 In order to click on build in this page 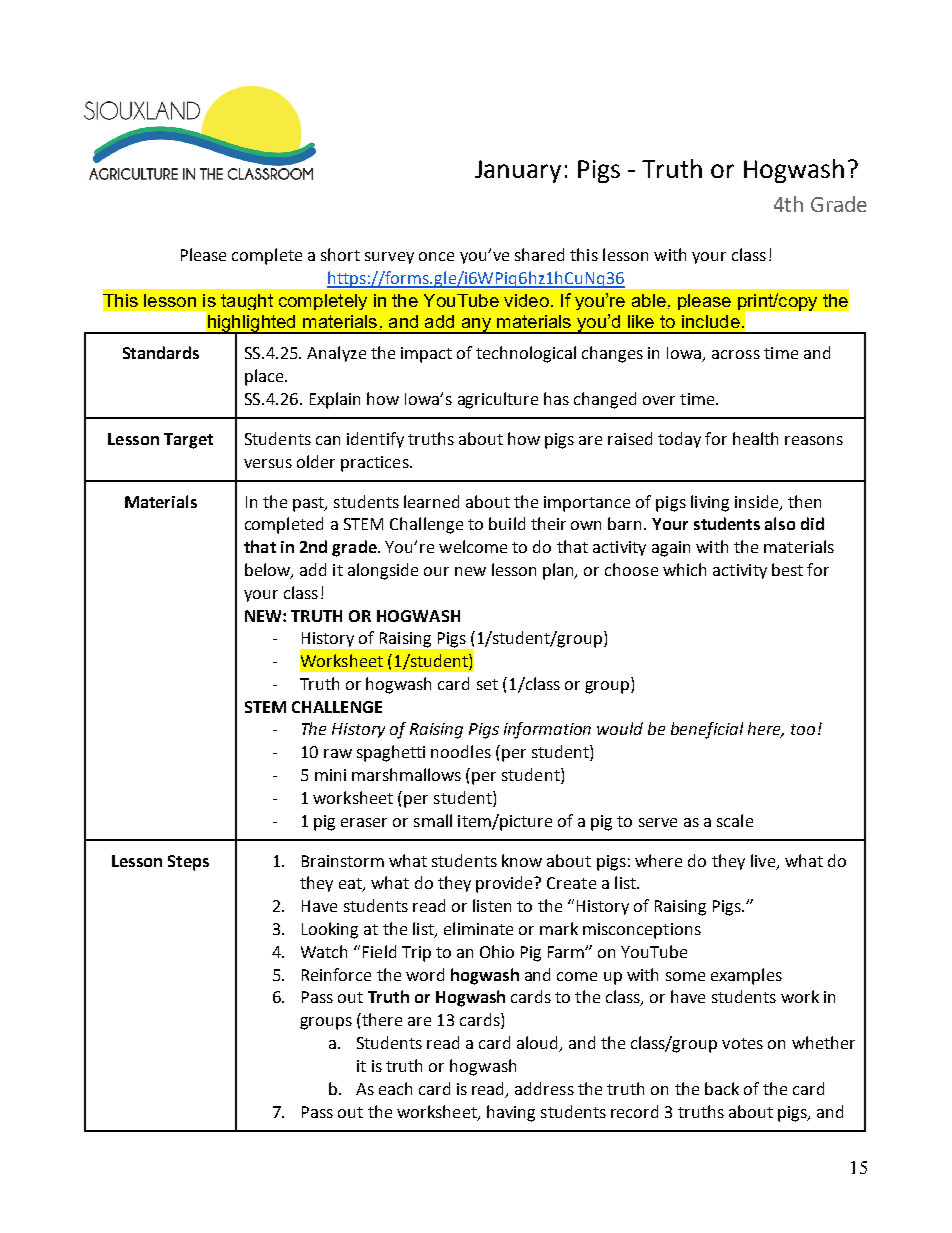, I will do `click(507, 523)`.
